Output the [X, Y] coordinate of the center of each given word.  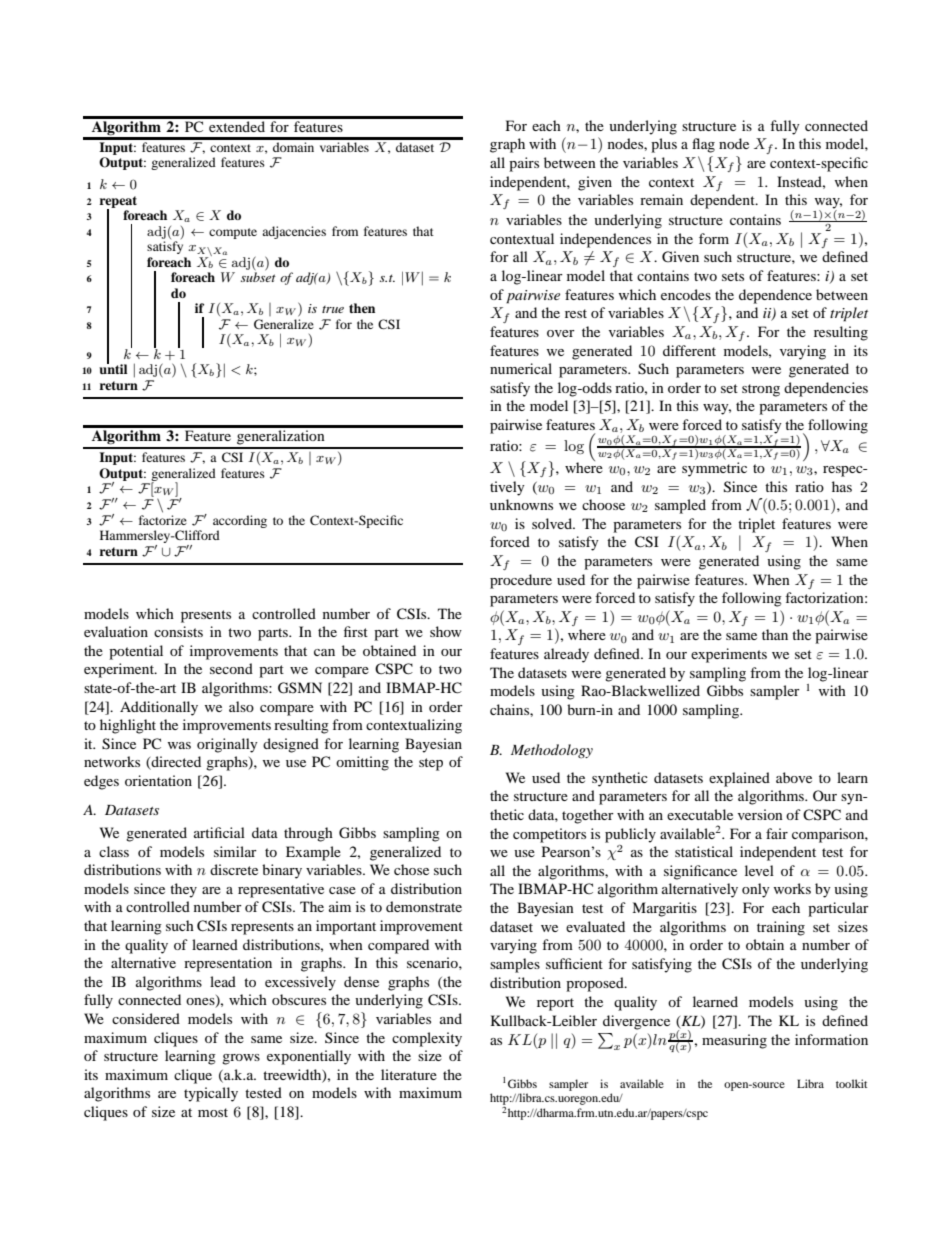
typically [211, 1094]
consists [178, 631]
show [446, 631]
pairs [524, 164]
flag [703, 145]
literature [409, 1074]
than [775, 634]
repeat [118, 203]
